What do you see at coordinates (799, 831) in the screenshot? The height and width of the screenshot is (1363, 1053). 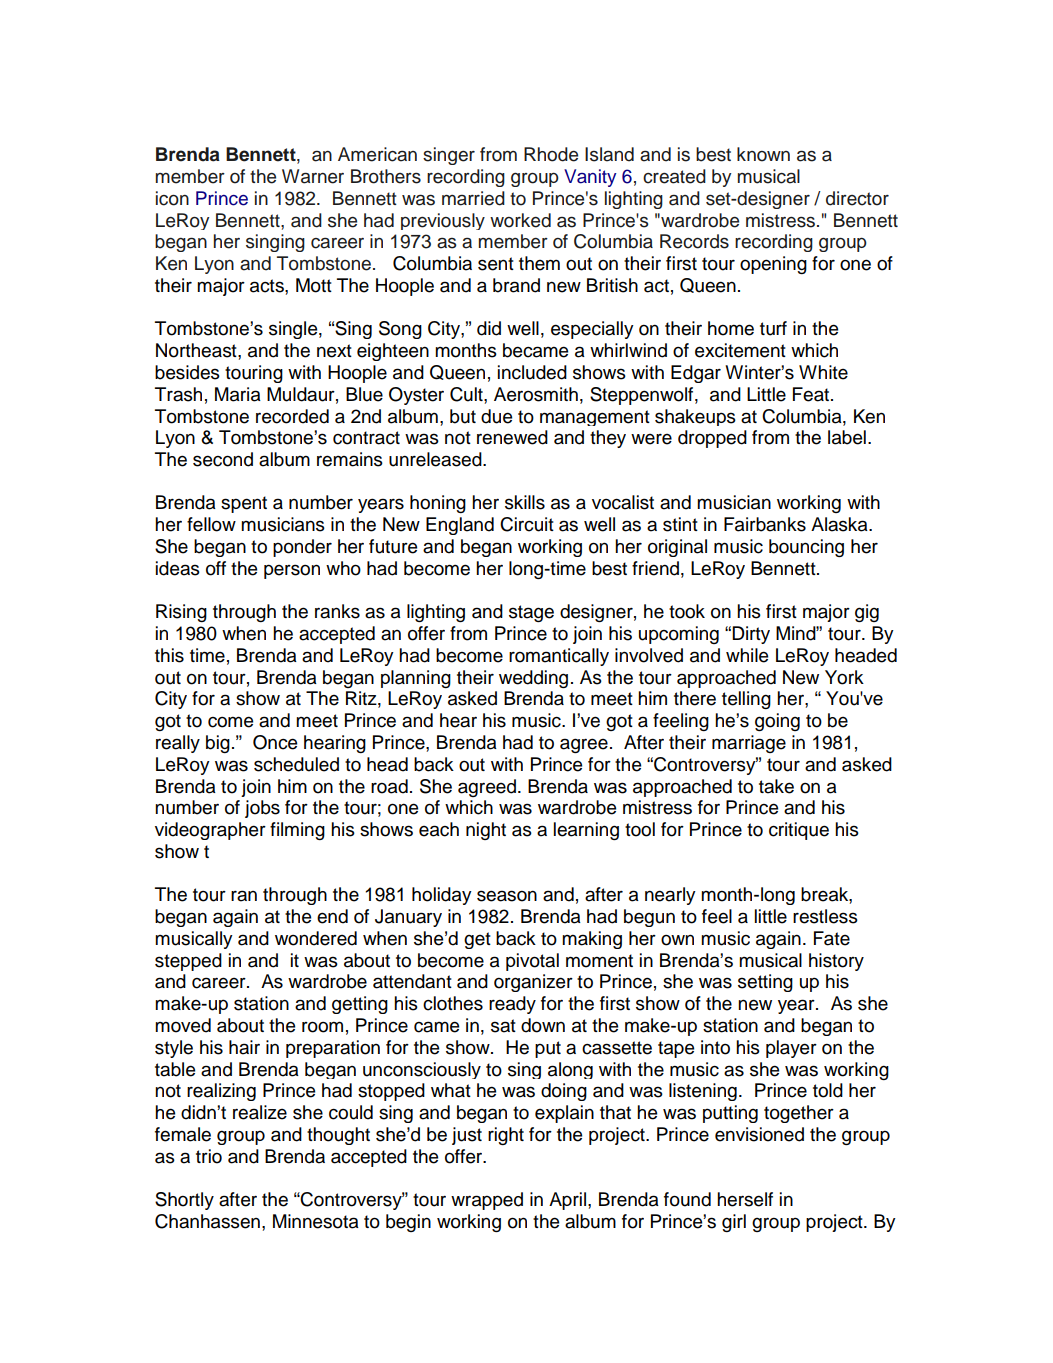 I see `critique` at bounding box center [799, 831].
